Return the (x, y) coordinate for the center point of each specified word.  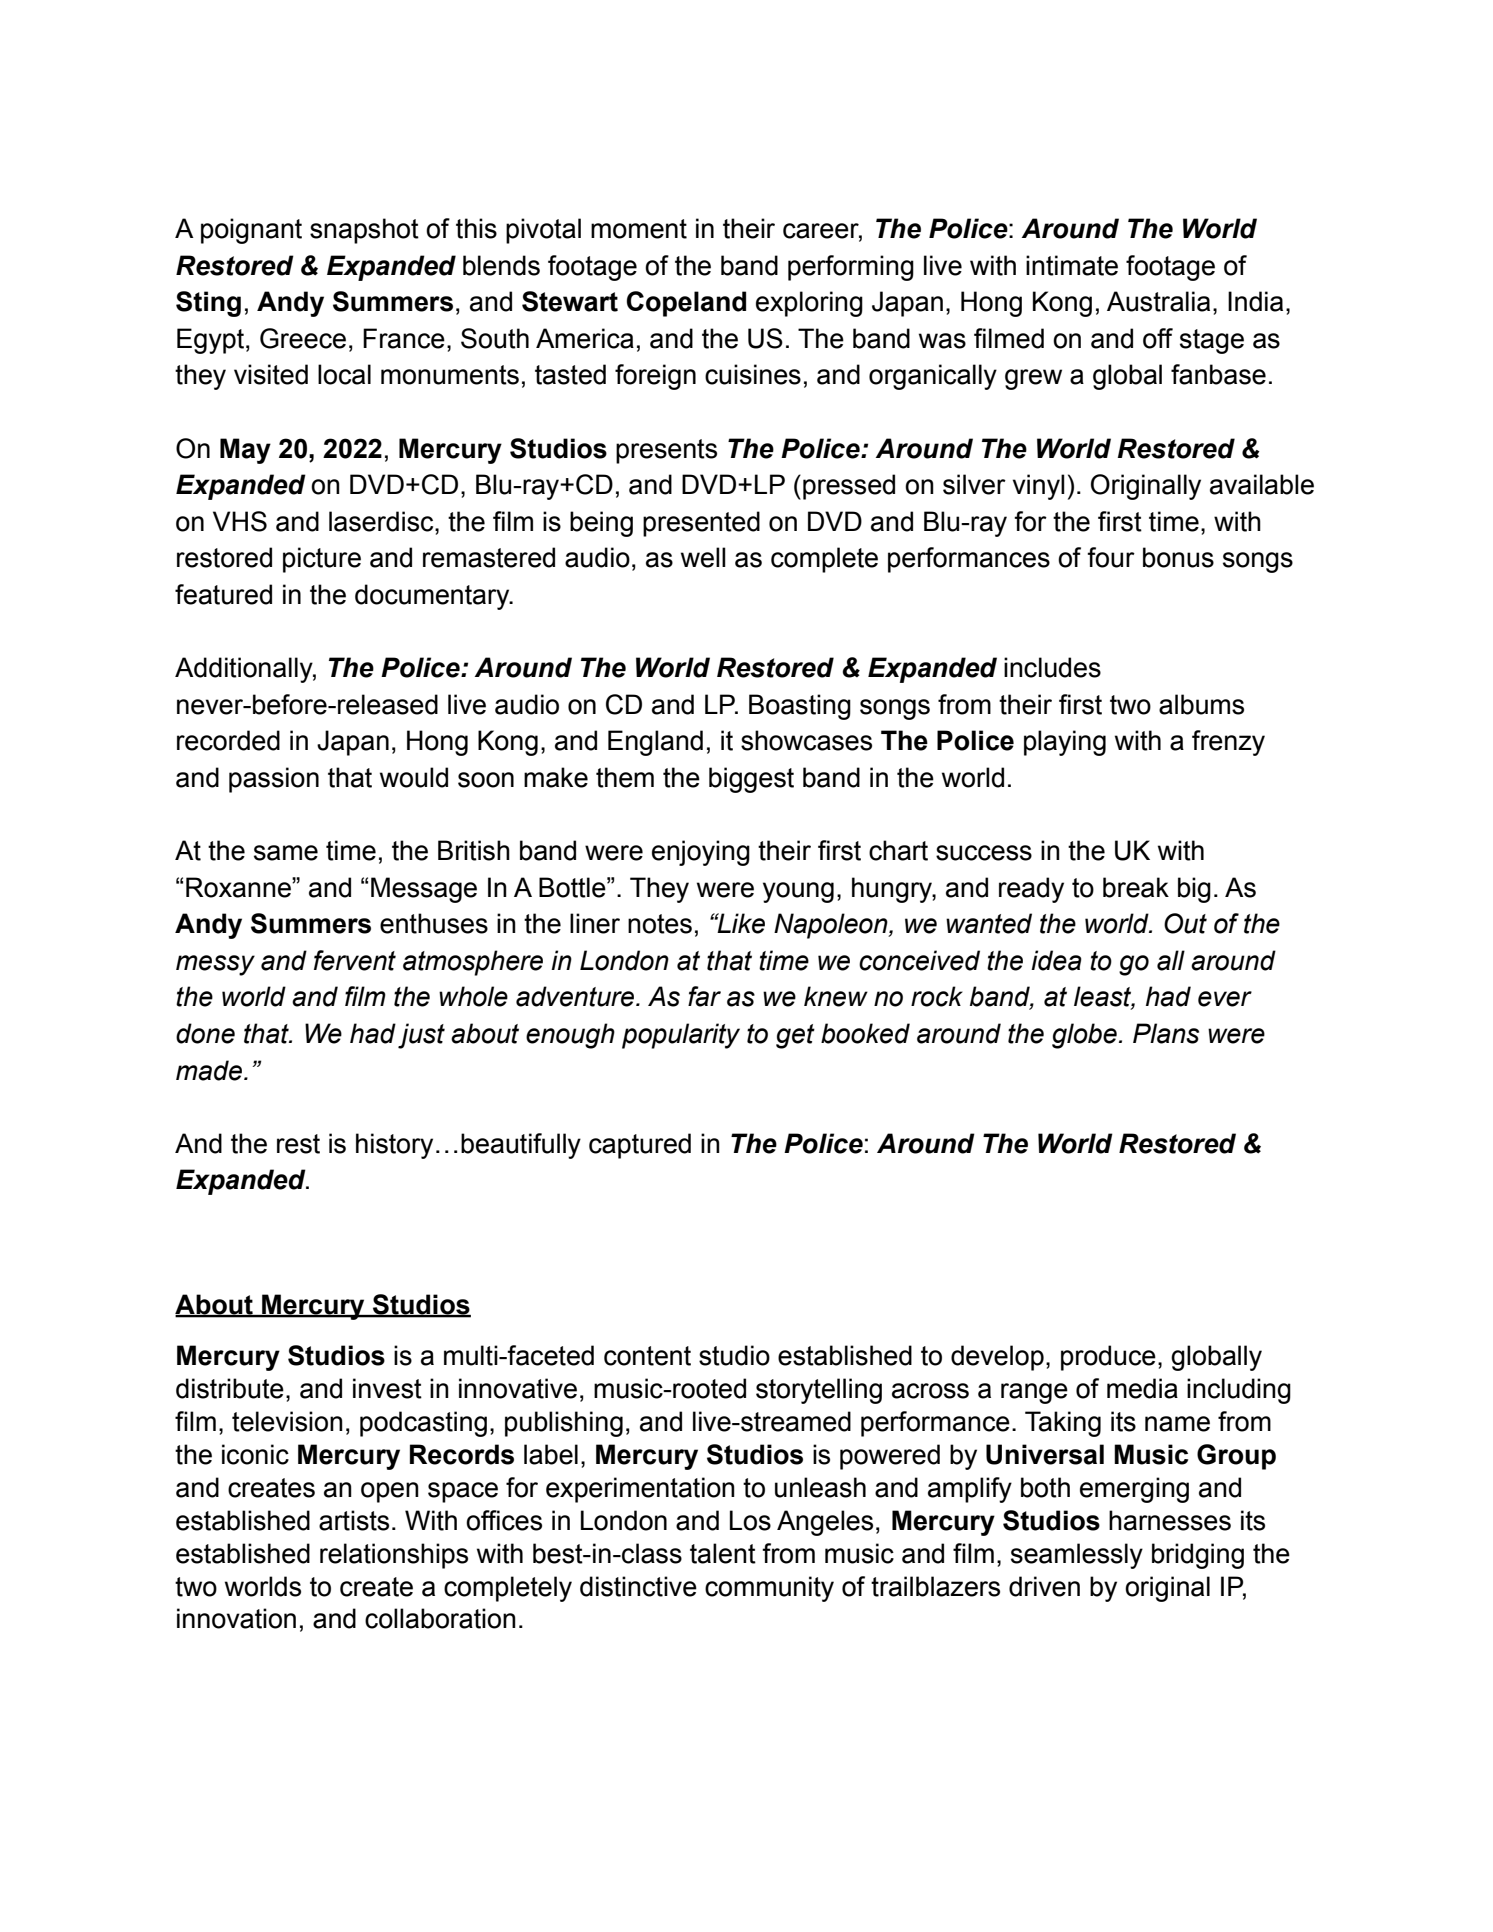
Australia (1158, 301)
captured (640, 1146)
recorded (228, 740)
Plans (1166, 1033)
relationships (394, 1556)
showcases (806, 740)
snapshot (364, 231)
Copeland (686, 304)
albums (1201, 704)
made (210, 1070)
